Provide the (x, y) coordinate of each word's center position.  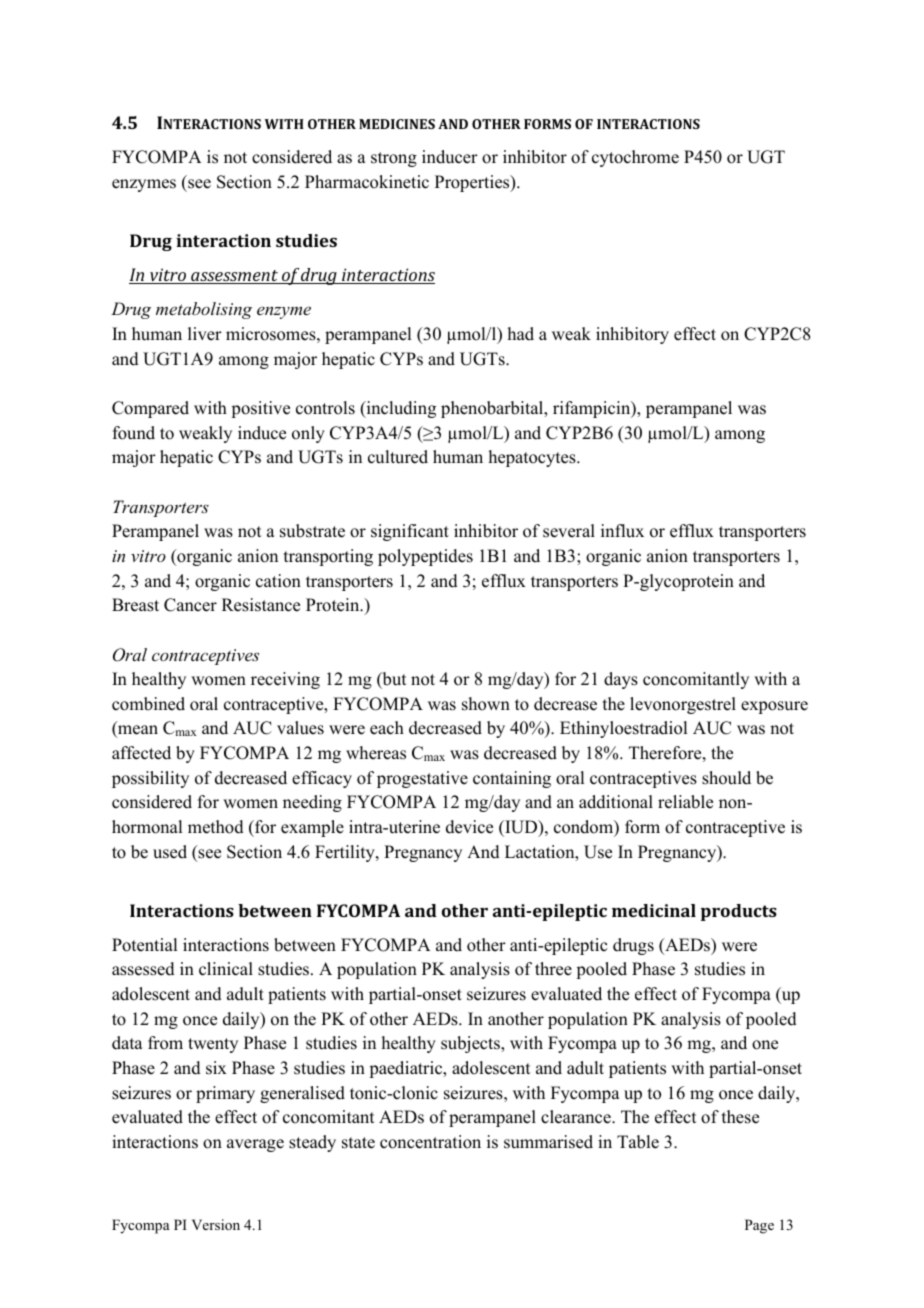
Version (216, 1224)
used (170, 852)
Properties (473, 183)
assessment (234, 277)
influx (622, 531)
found (134, 433)
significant (410, 532)
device (469, 827)
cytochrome (635, 158)
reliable (685, 802)
